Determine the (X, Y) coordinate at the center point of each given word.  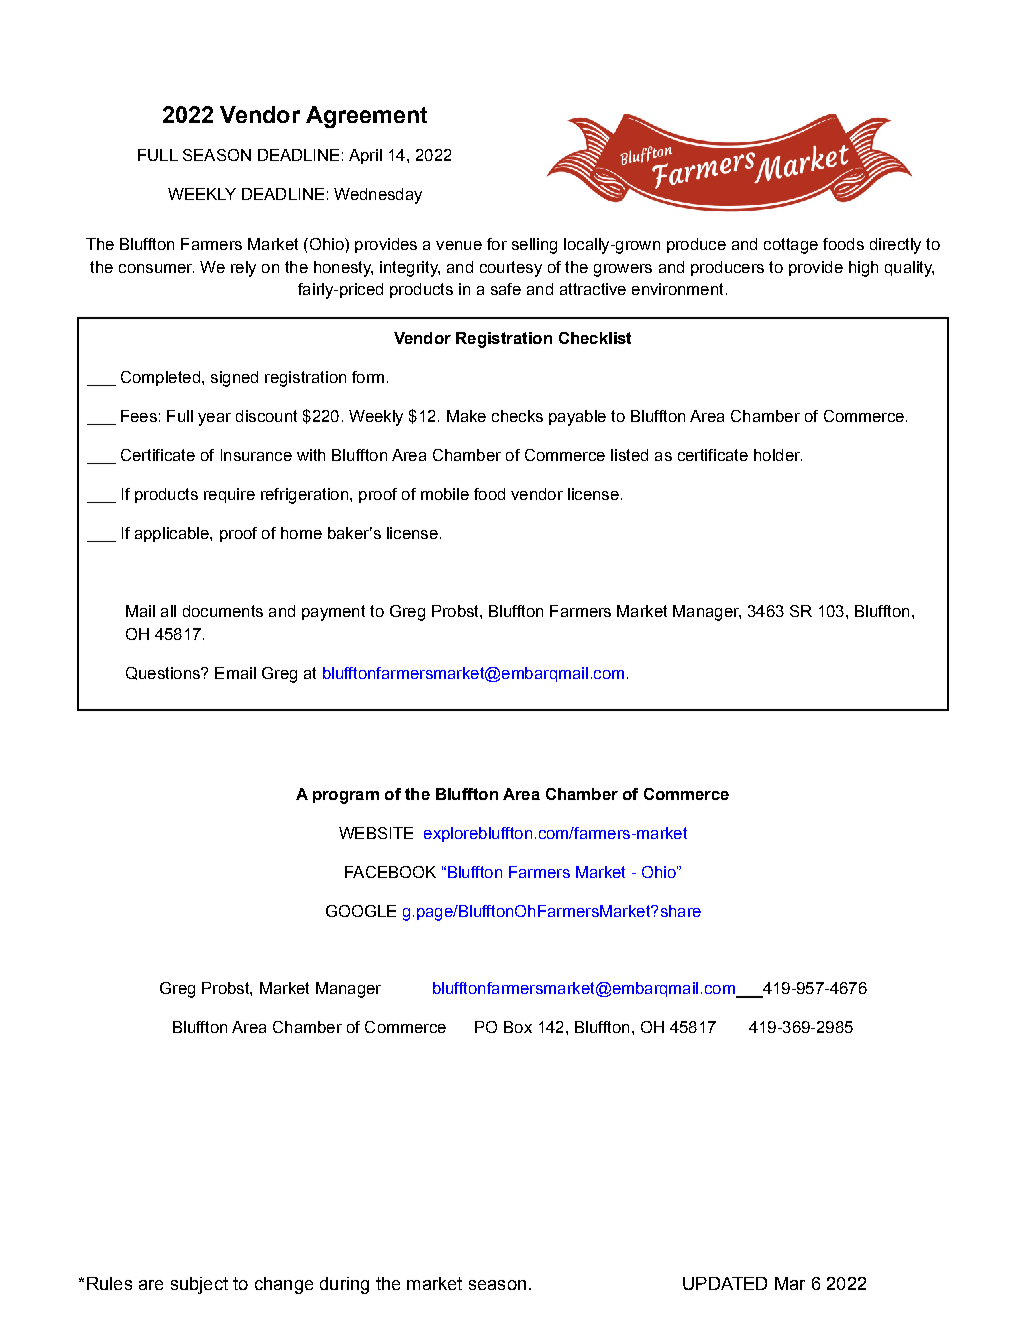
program (346, 797)
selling (534, 246)
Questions (164, 673)
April (365, 156)
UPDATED (725, 1283)
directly (895, 246)
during (344, 1285)
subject (199, 1285)
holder (778, 455)
